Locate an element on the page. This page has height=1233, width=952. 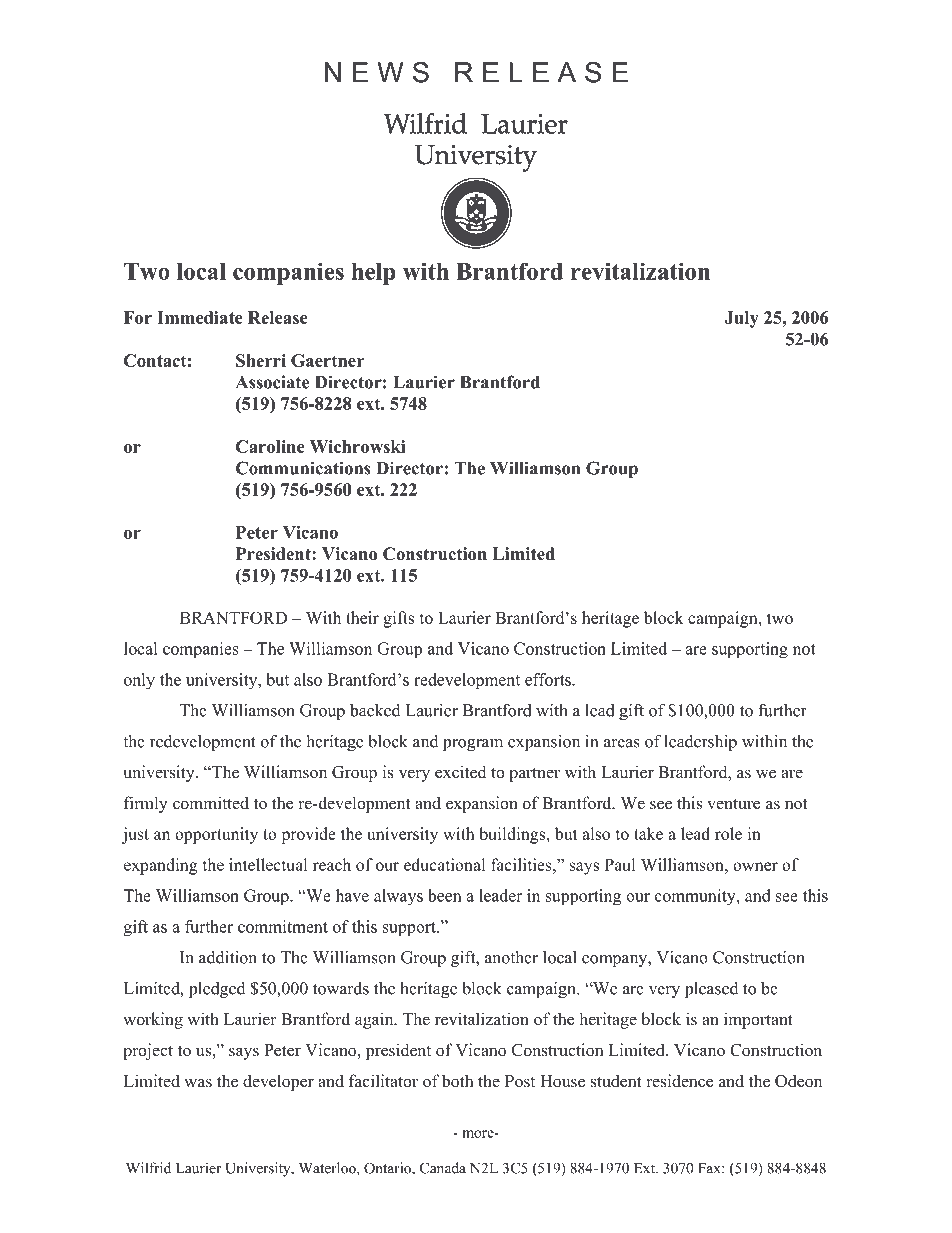
Caroline is located at coordinates (270, 446).
